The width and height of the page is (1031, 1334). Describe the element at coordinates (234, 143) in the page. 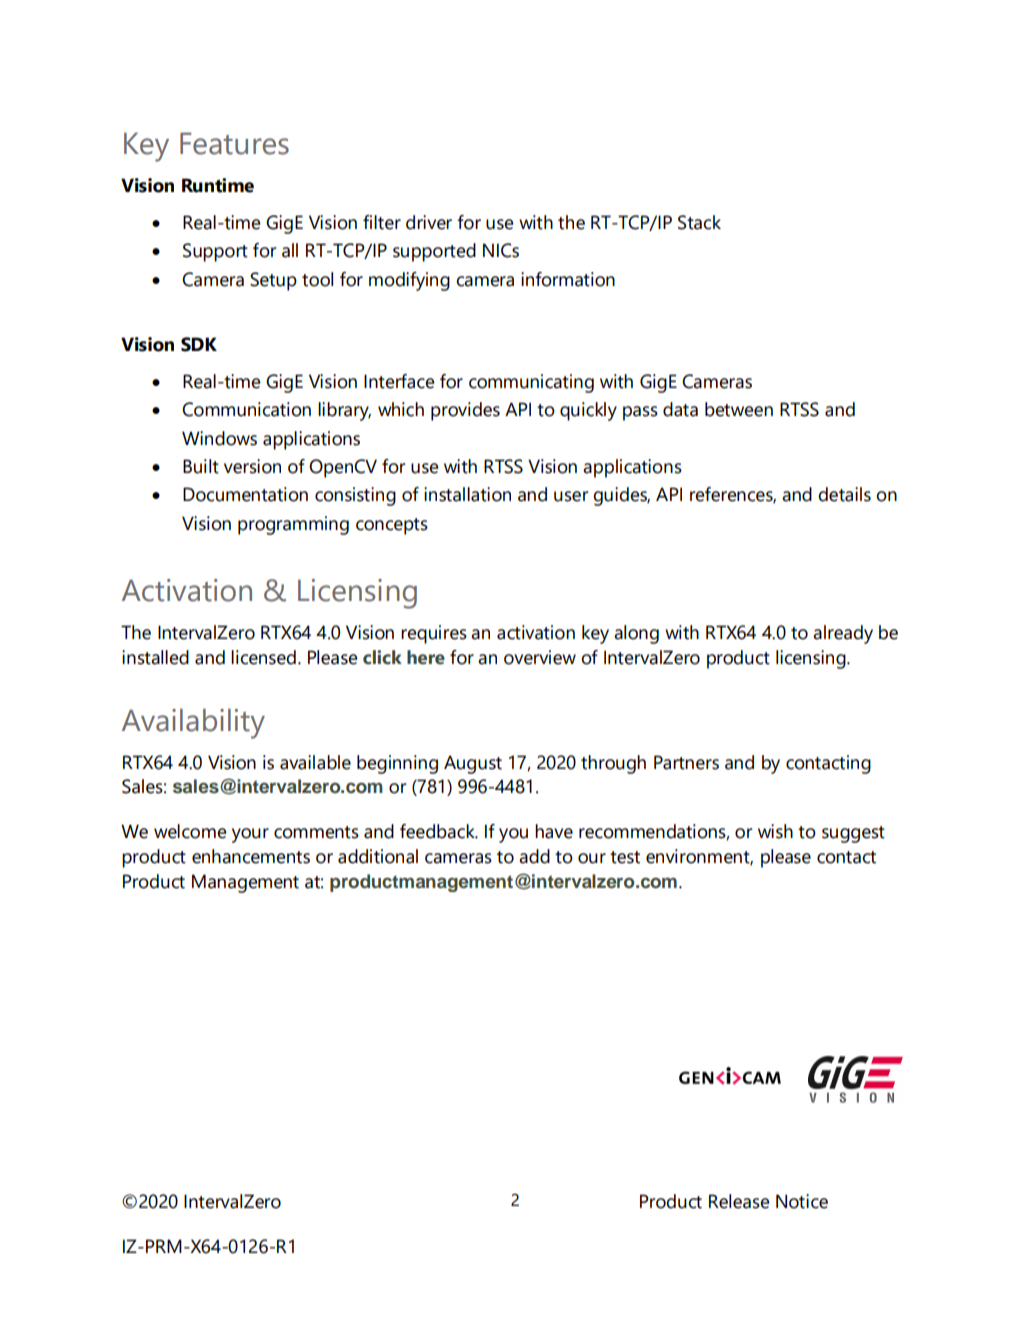

I see `Features` at that location.
